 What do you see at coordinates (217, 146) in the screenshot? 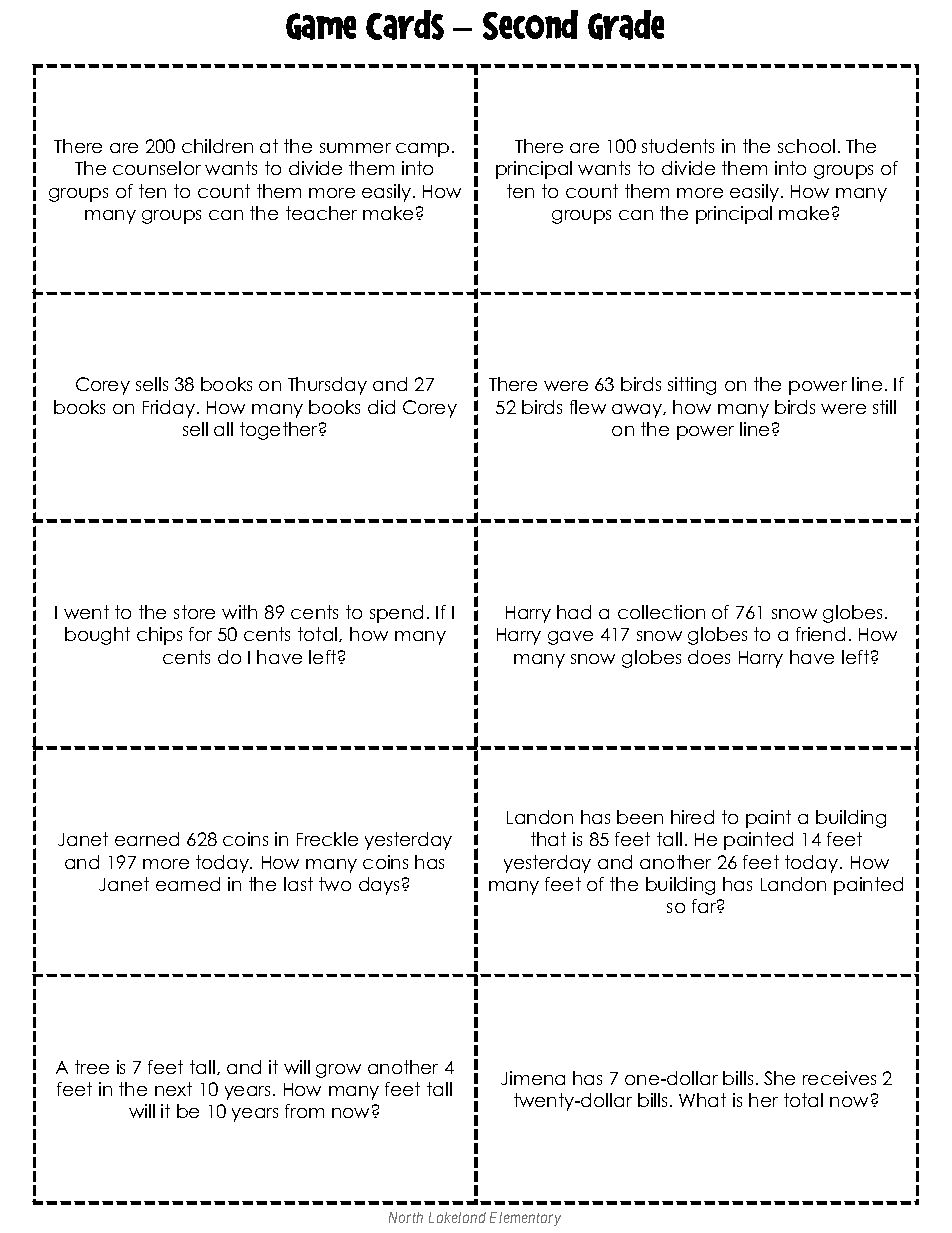
I see `children` at bounding box center [217, 146].
